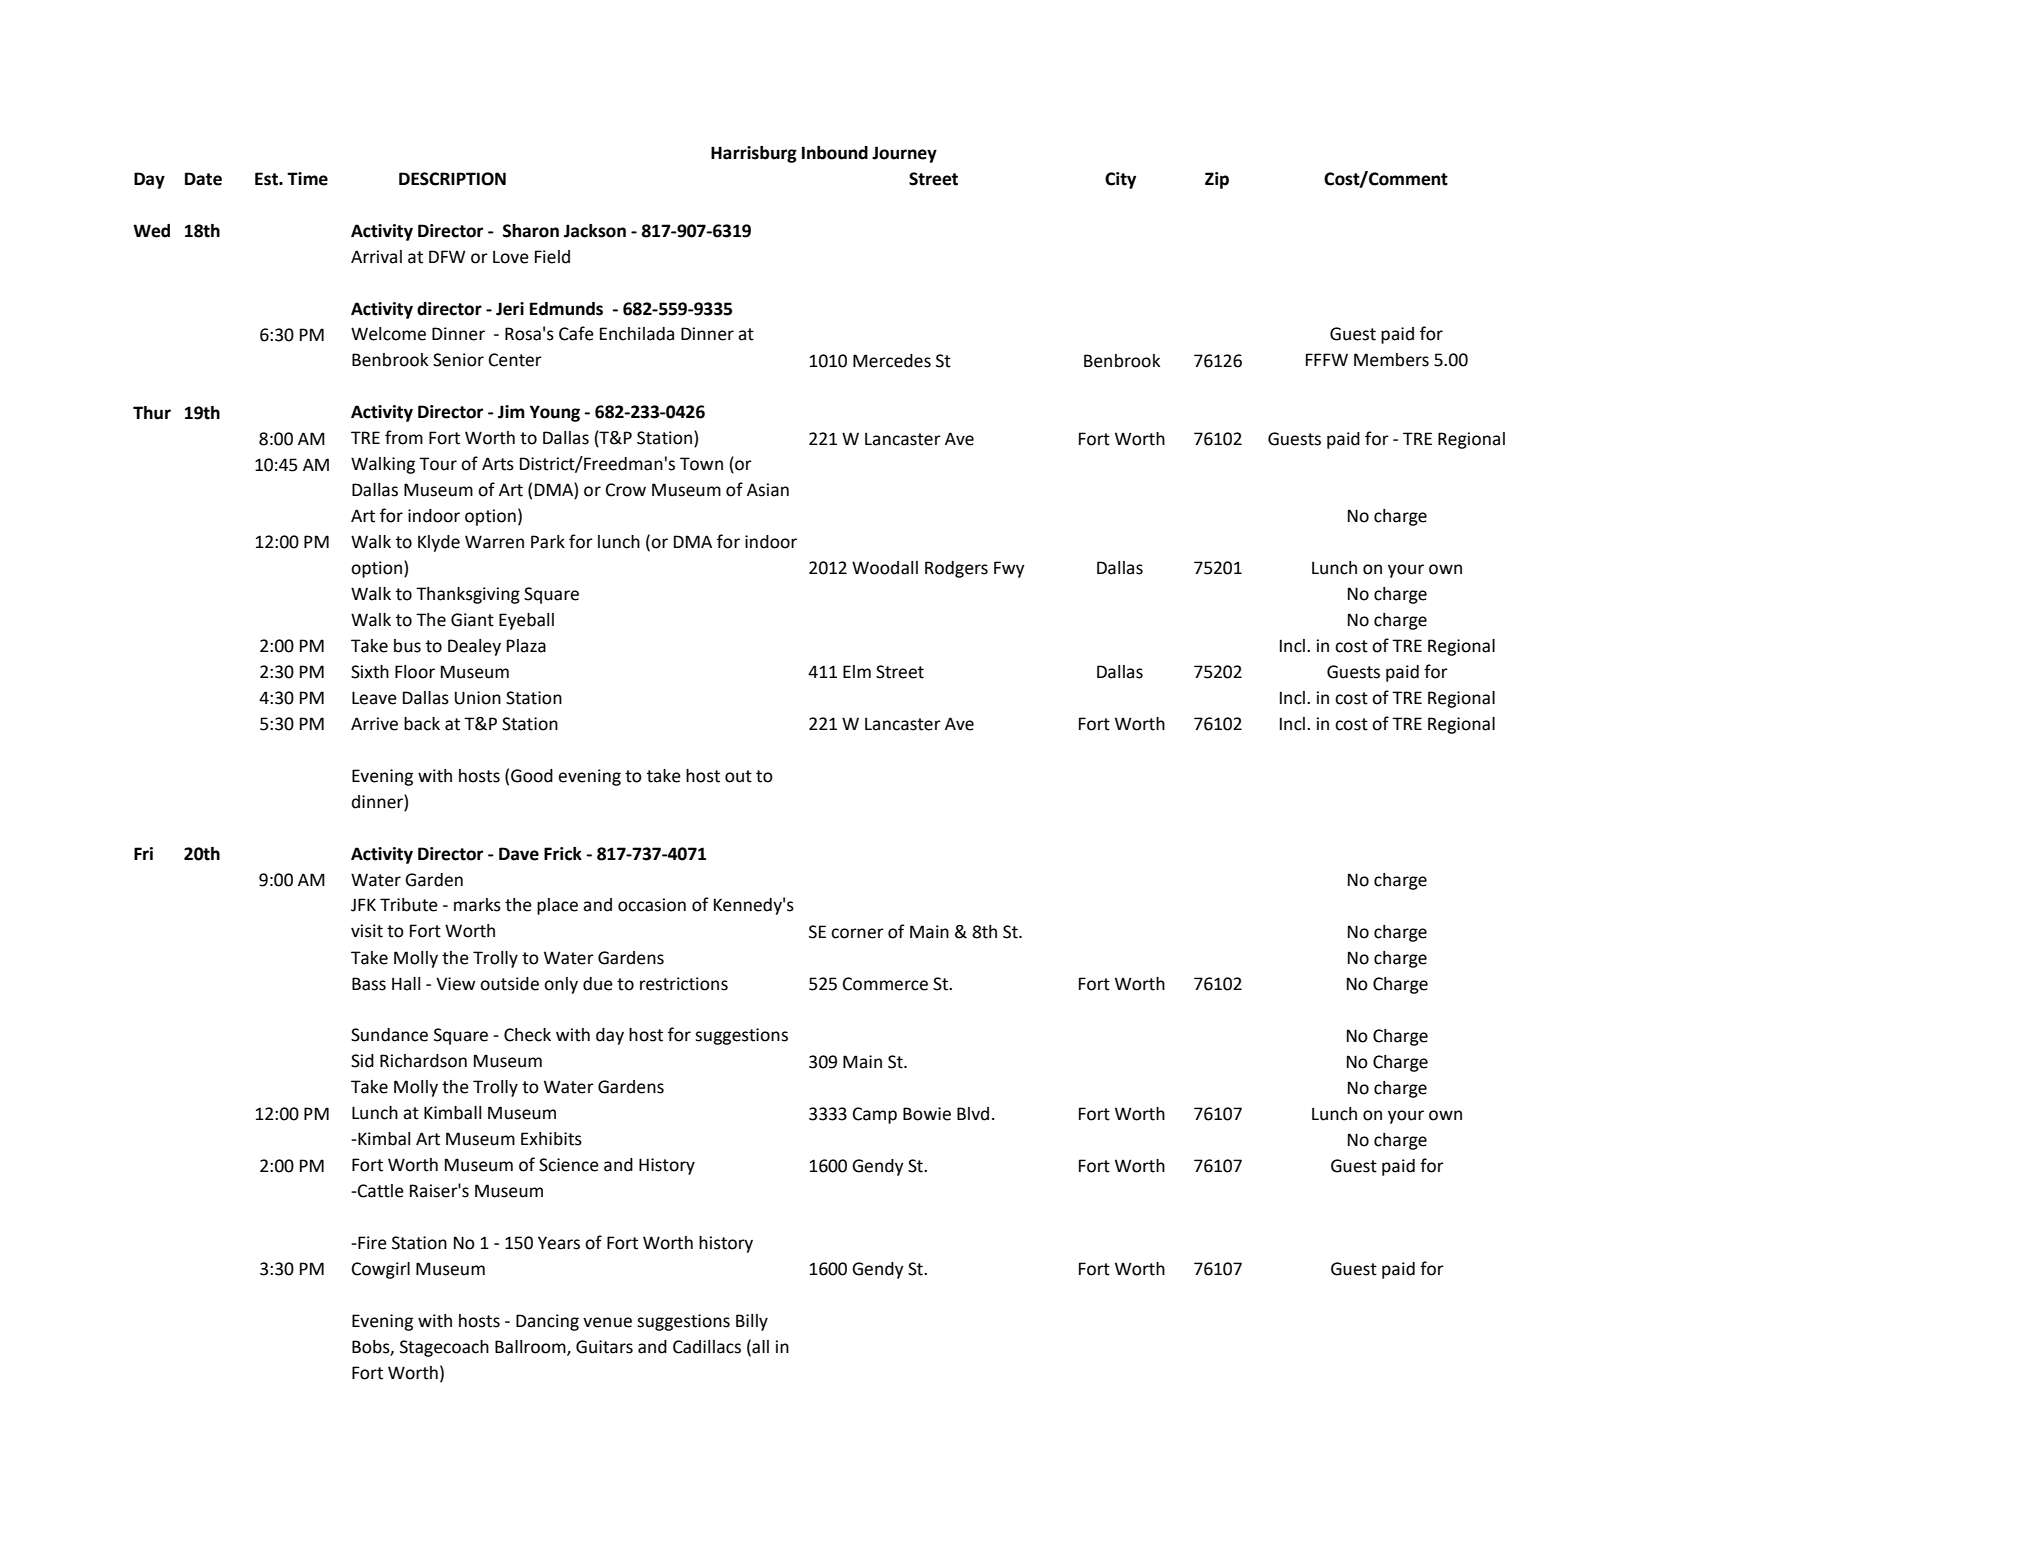 This screenshot has height=1561, width=2020. Describe the element at coordinates (381, 1270) in the screenshot. I see `Cowgirl` at that location.
